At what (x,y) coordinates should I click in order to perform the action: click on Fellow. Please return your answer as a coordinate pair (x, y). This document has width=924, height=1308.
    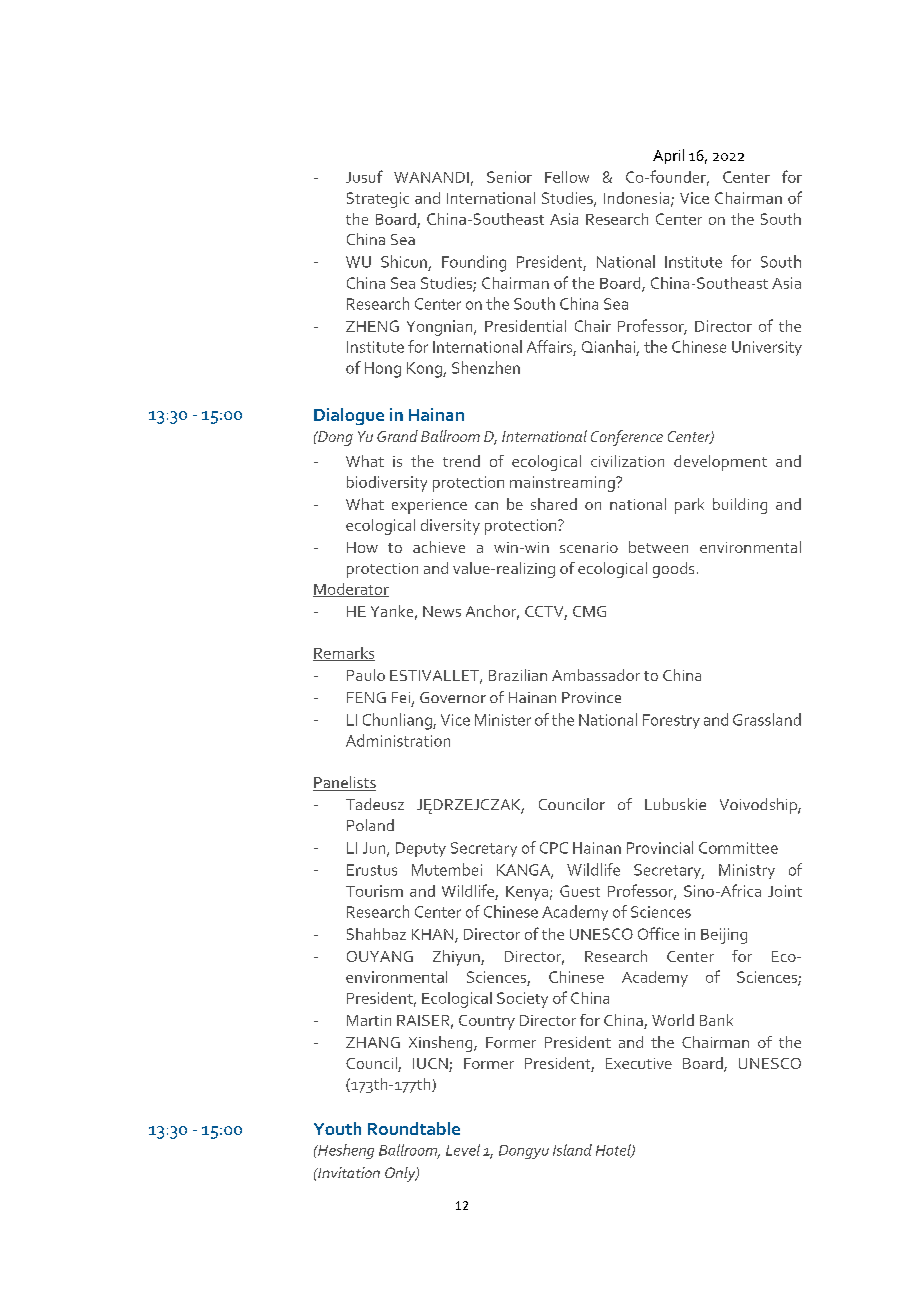
    Looking at the image, I should click on (567, 177).
